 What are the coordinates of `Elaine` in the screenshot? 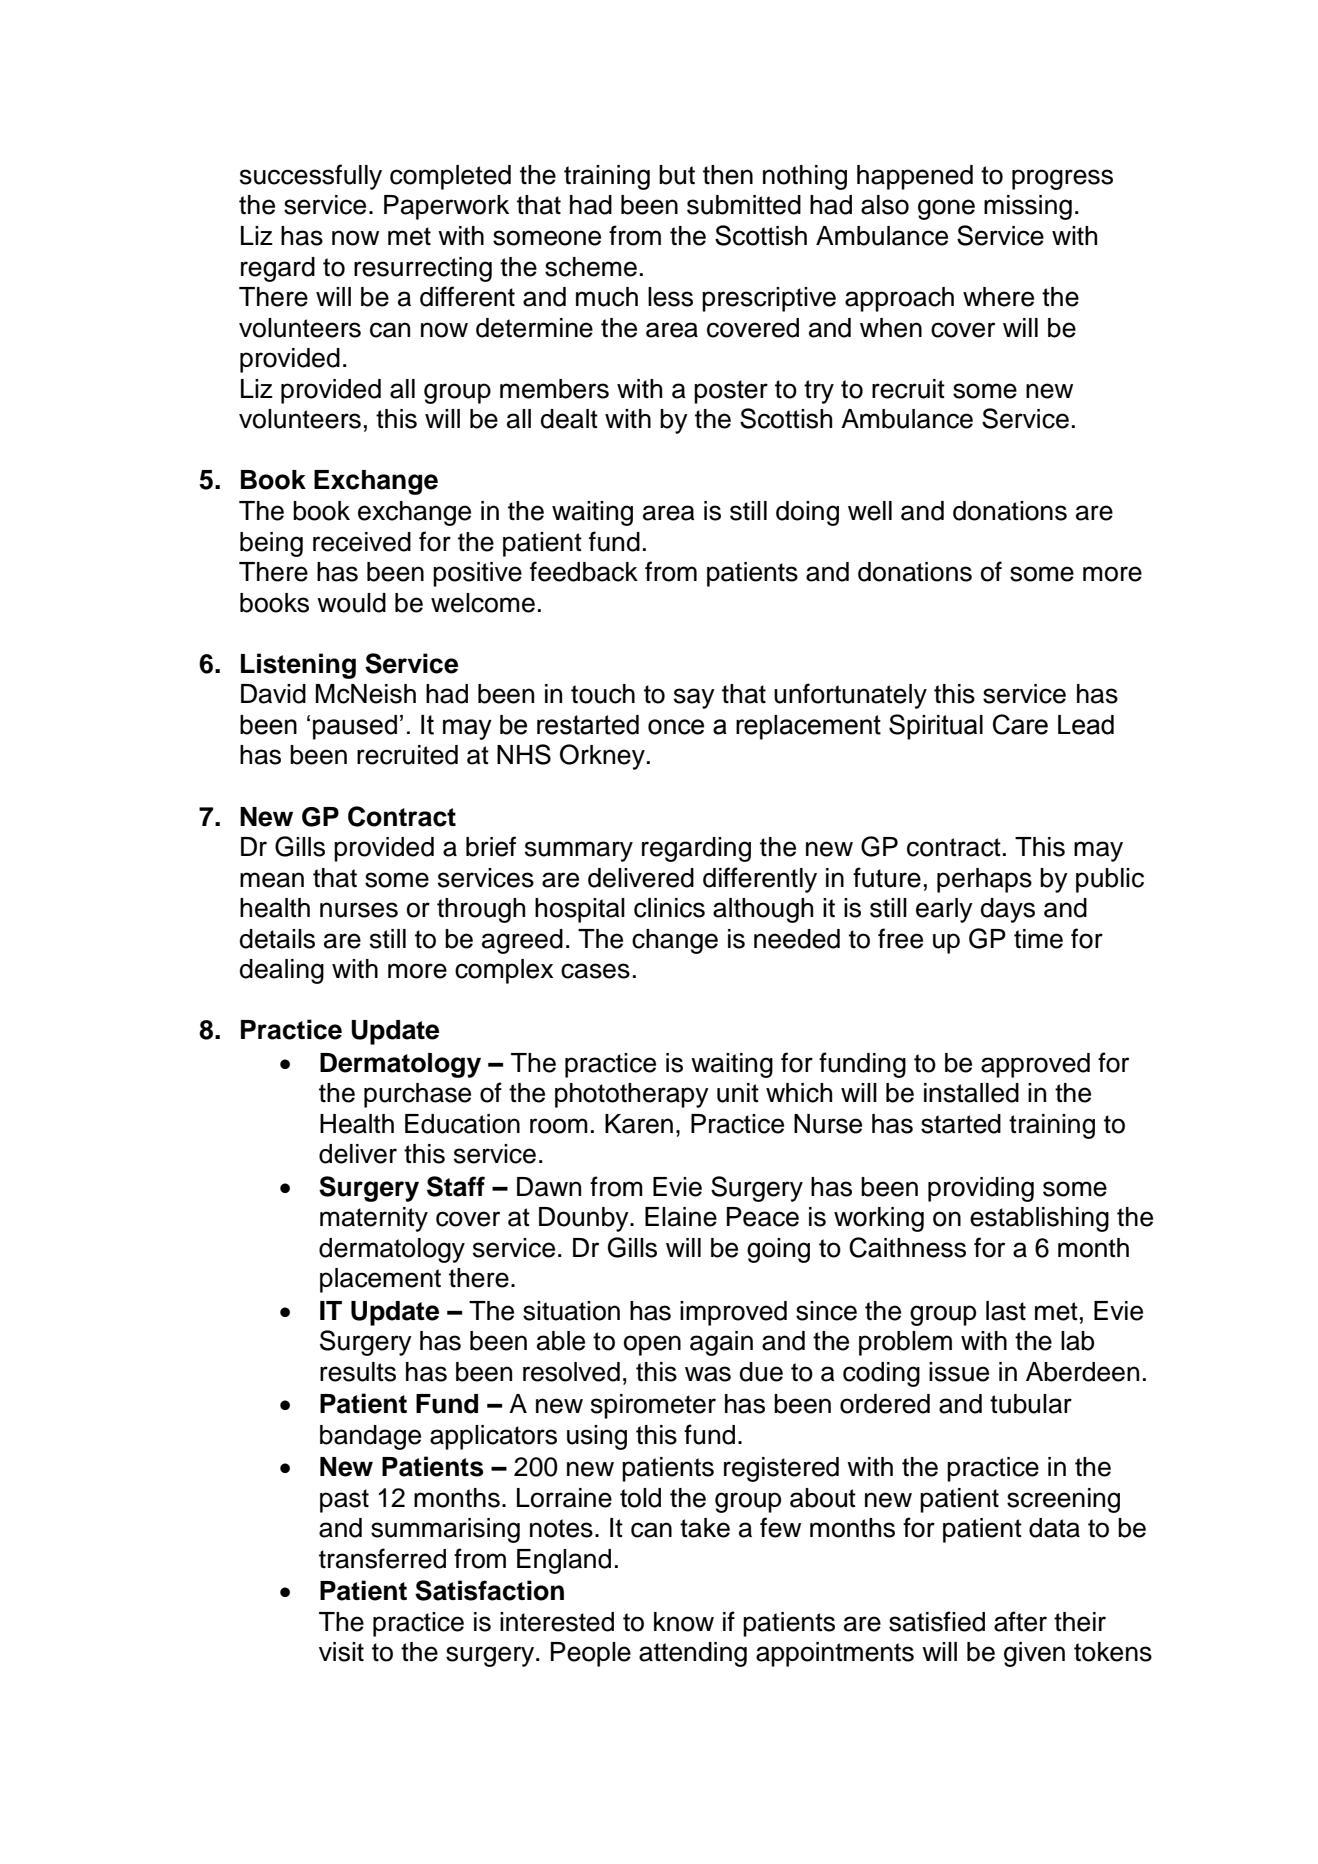 It's located at (681, 1217).
